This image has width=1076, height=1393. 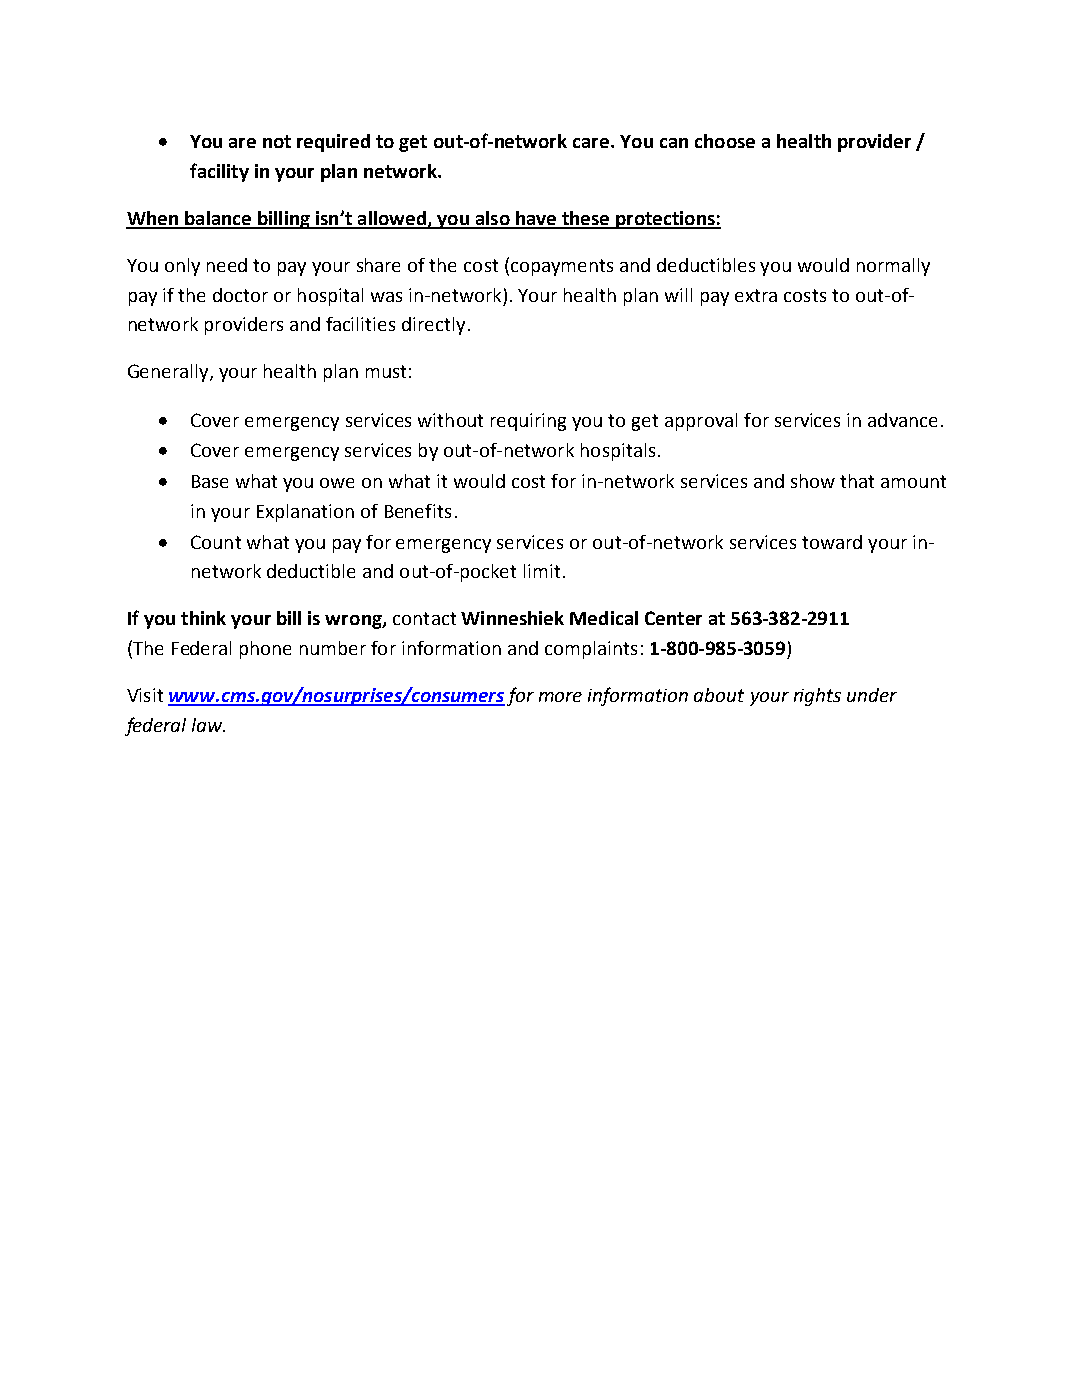 I want to click on care, so click(x=592, y=143).
